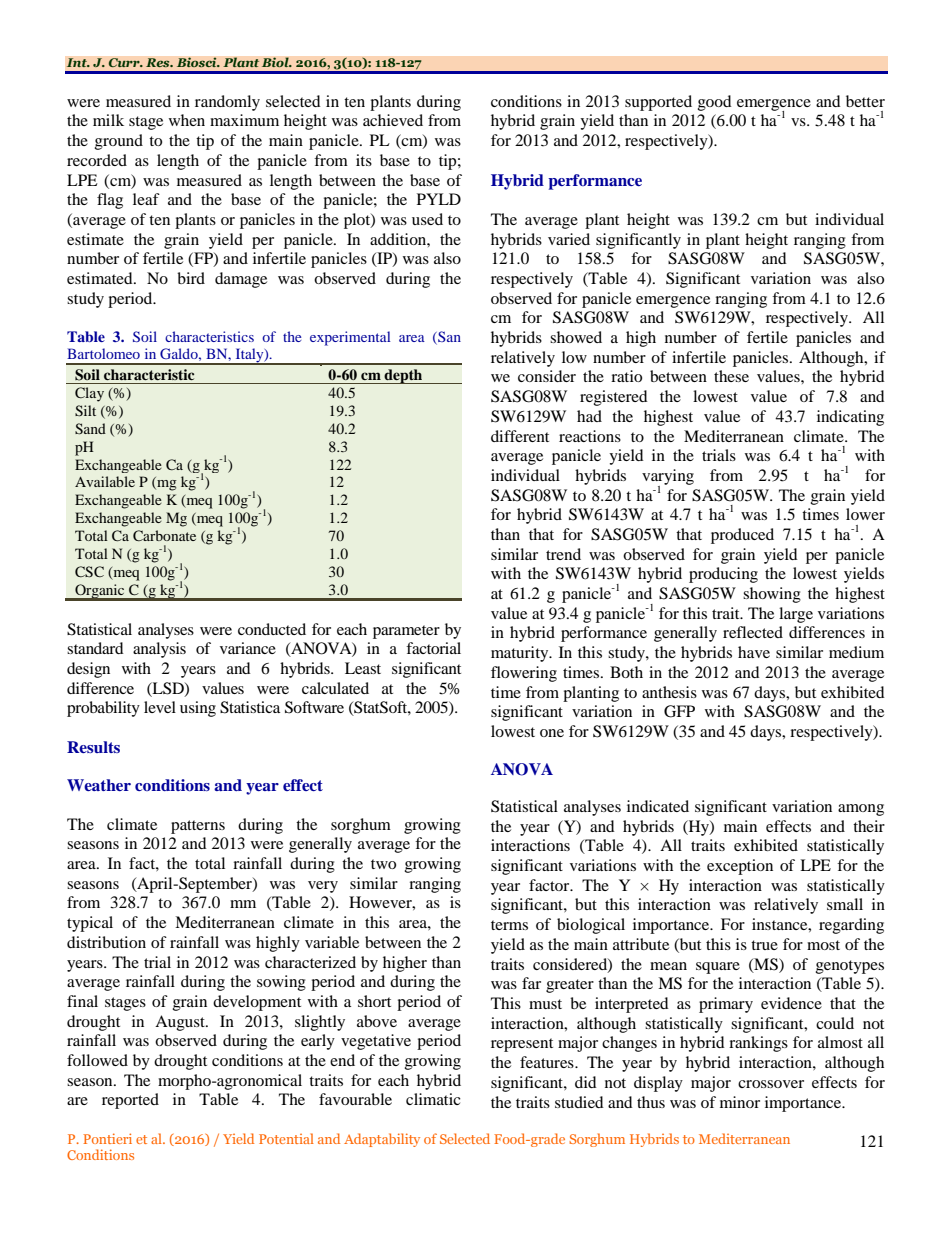 This screenshot has width=952, height=1233. What do you see at coordinates (198, 827) in the screenshot?
I see `patterns` at bounding box center [198, 827].
